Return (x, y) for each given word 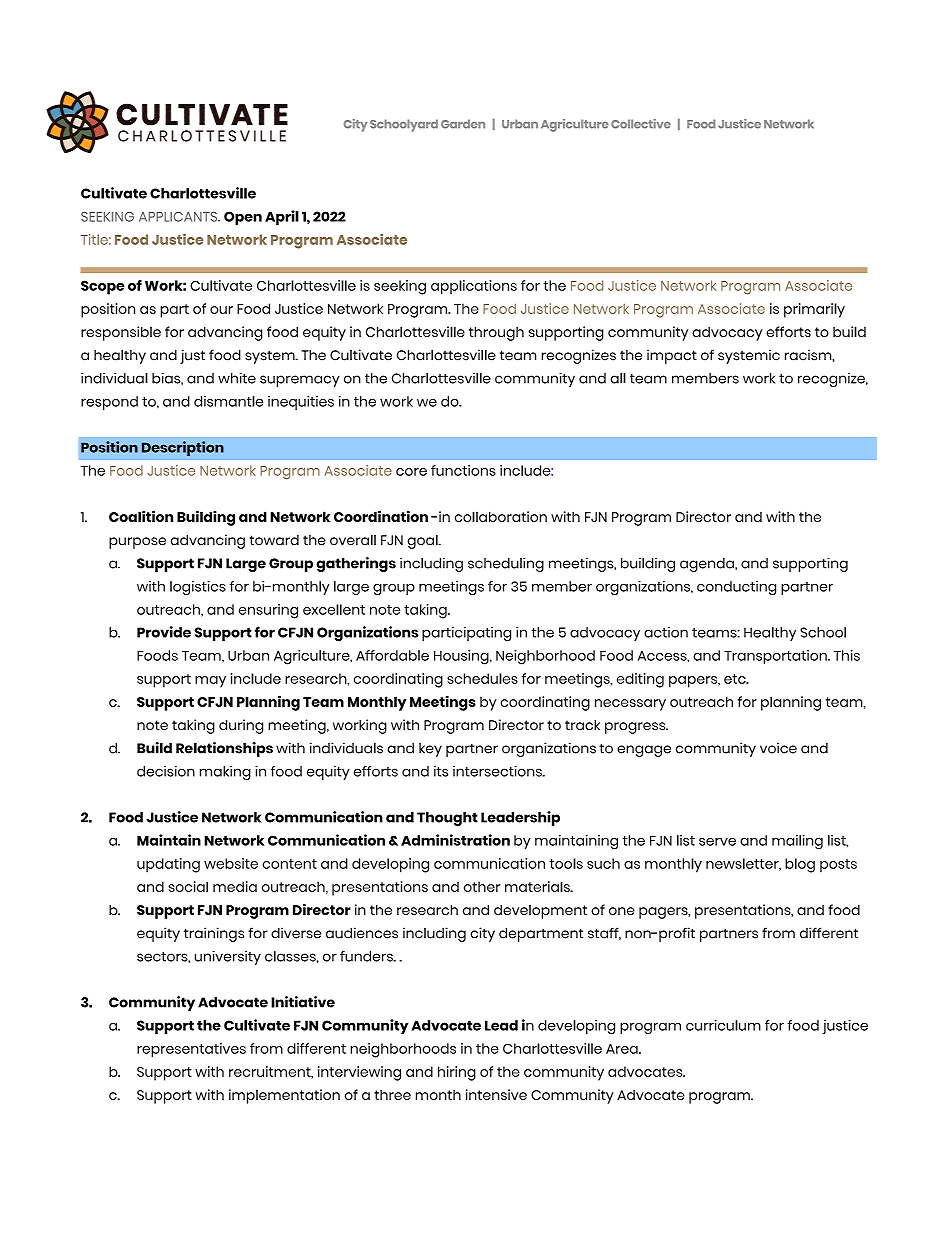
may (210, 682)
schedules (482, 678)
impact (672, 356)
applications (474, 287)
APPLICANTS (179, 217)
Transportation (776, 657)
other (482, 886)
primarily (814, 310)
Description (183, 448)
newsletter (743, 864)
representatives (191, 1050)
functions (463, 470)
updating (168, 865)
